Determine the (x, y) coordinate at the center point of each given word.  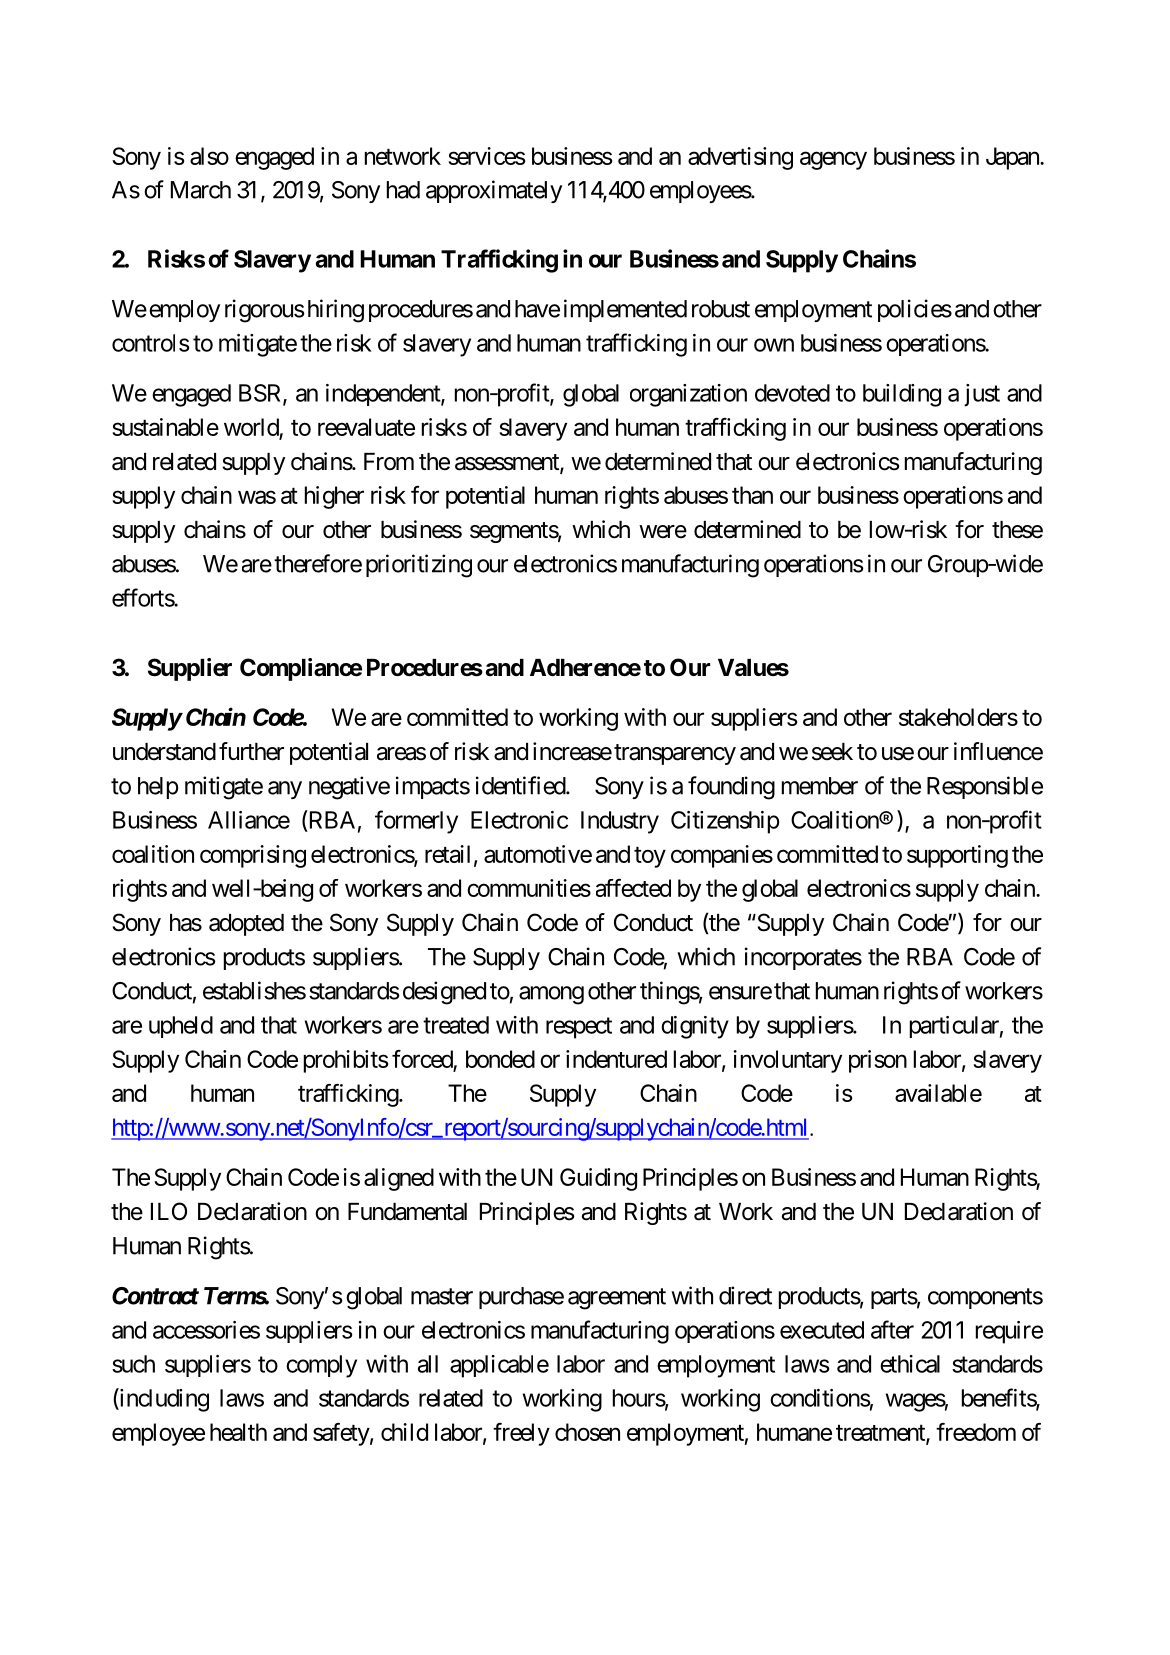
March (201, 190)
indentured (616, 1059)
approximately (494, 191)
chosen (587, 1432)
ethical (910, 1364)
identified (521, 785)
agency (833, 160)
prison (878, 1061)
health (238, 1432)
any (285, 790)
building (902, 395)
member (820, 786)
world (251, 427)
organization (688, 395)
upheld (181, 1027)
